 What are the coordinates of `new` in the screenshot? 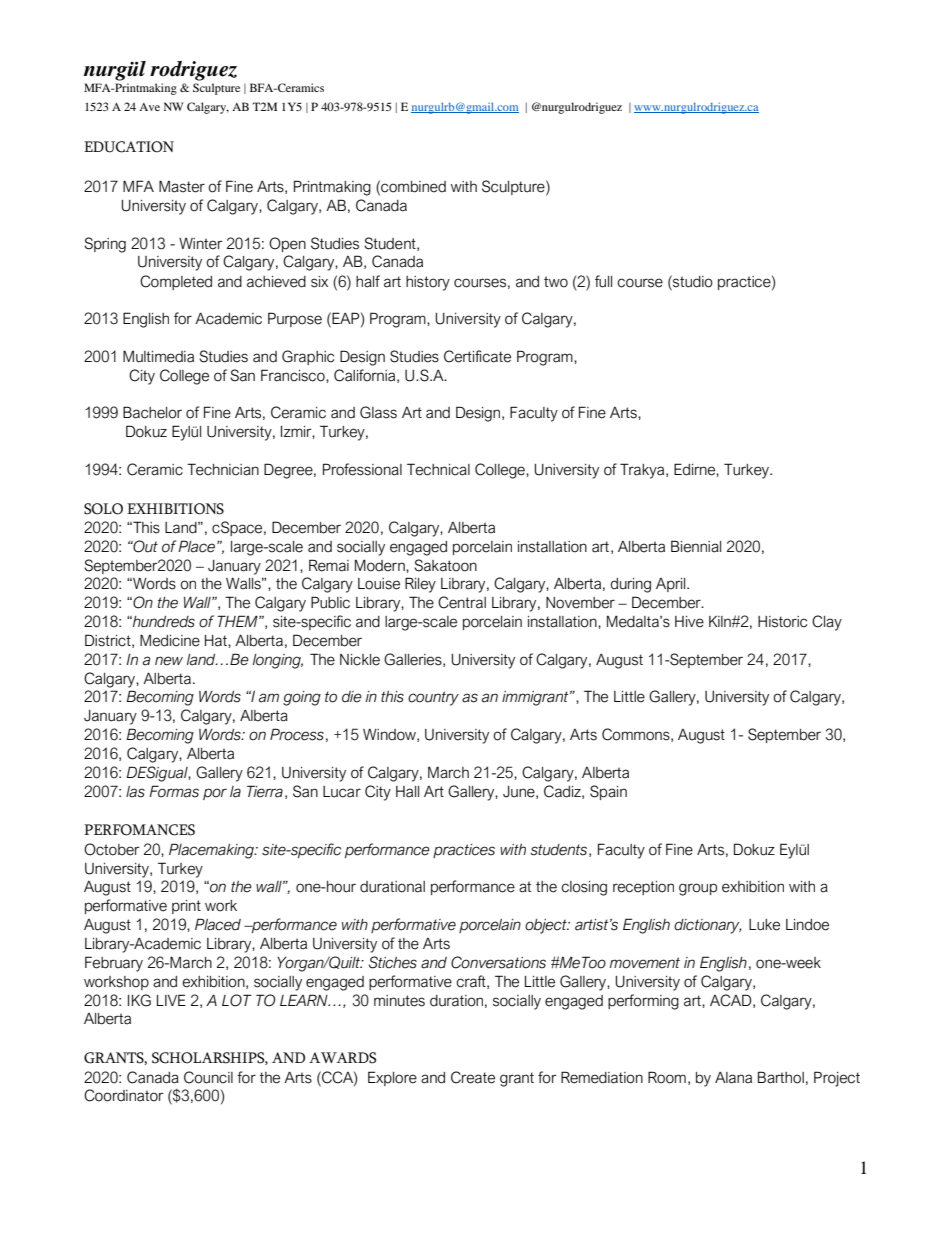 It's located at (169, 661).
